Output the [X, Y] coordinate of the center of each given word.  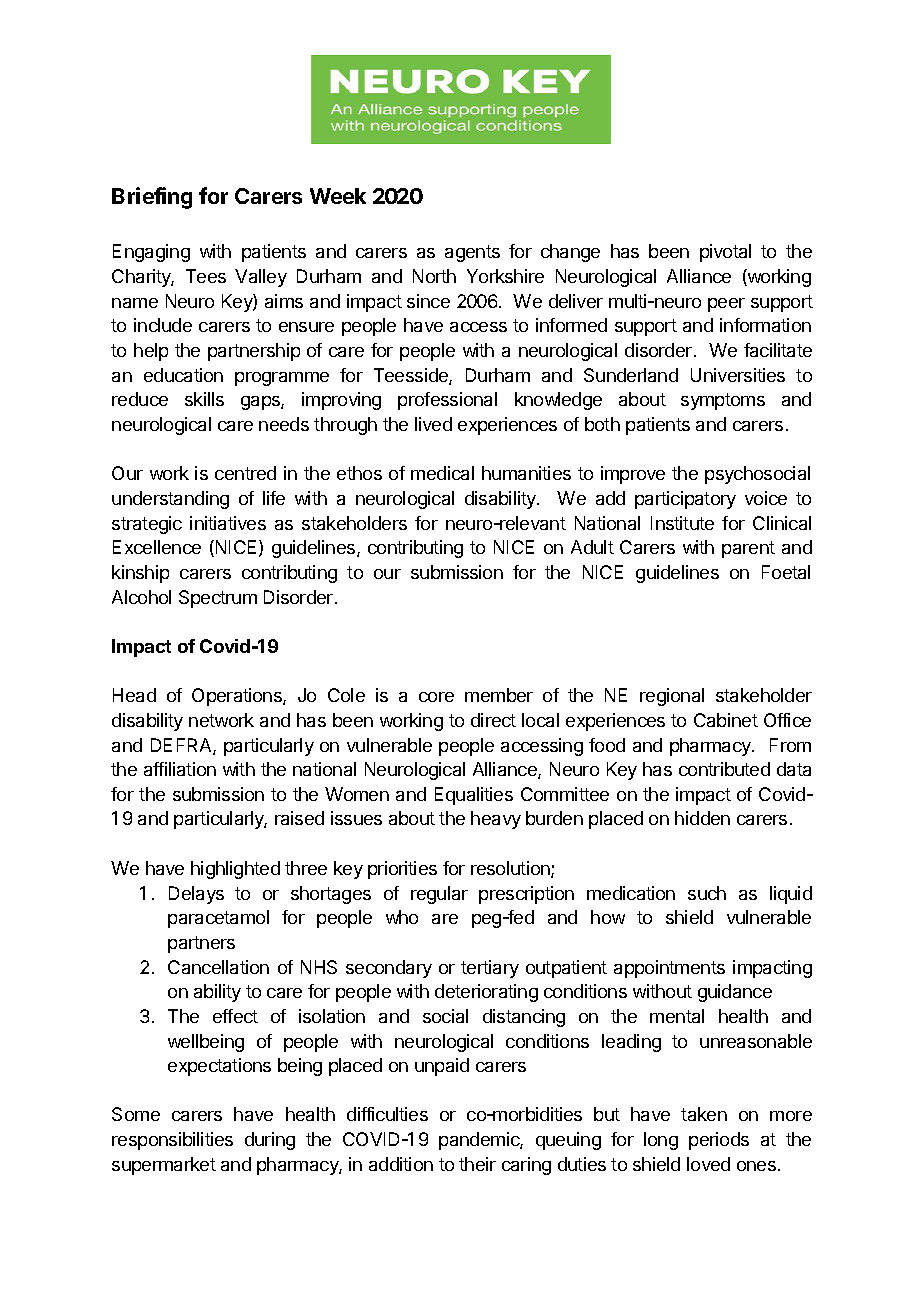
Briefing [152, 198]
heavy [496, 820]
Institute [682, 523]
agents [472, 253]
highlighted [235, 870]
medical [442, 473]
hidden [702, 818]
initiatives [228, 523]
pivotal [725, 253]
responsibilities [172, 1141]
